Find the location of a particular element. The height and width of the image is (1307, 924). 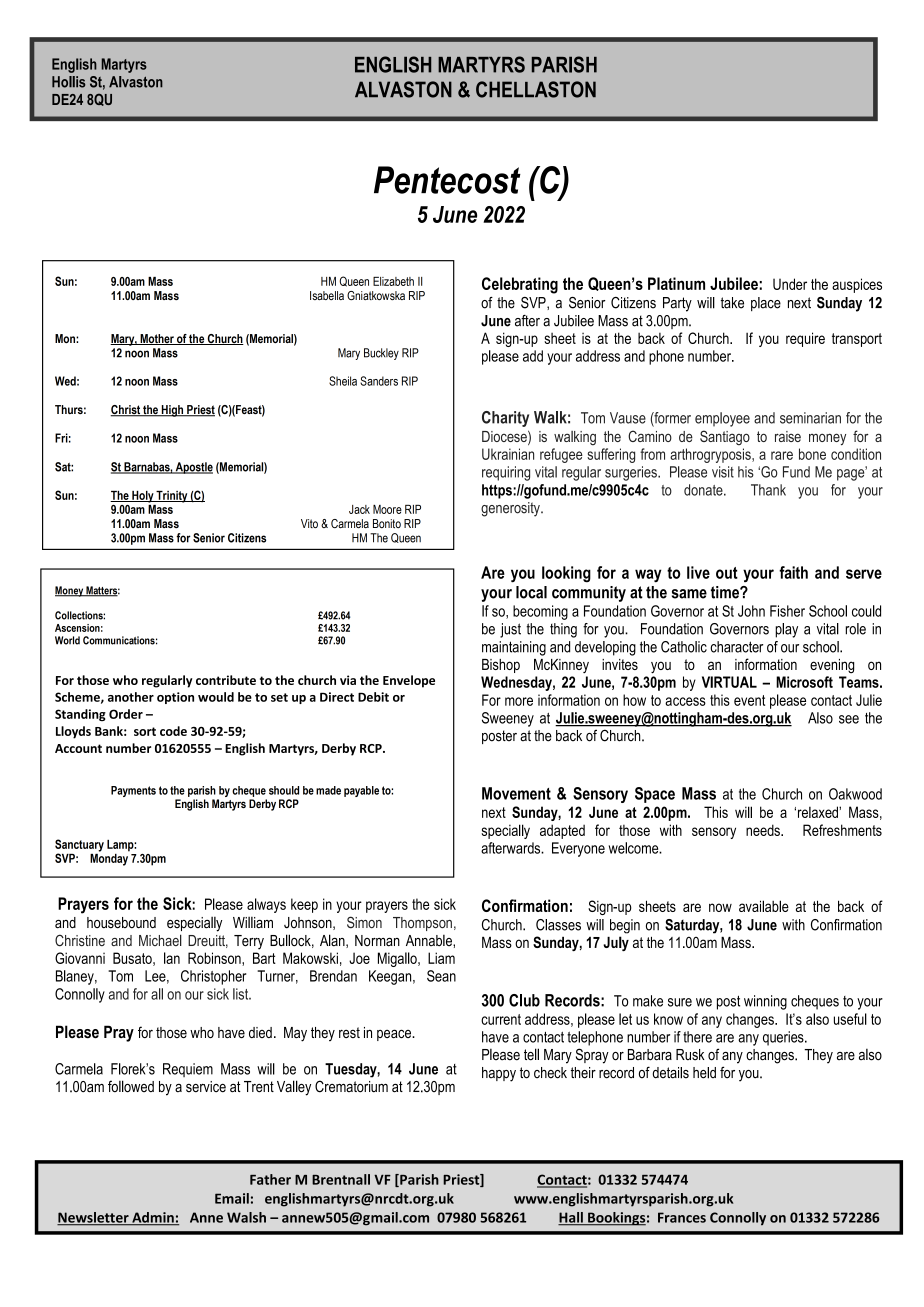

Admin is located at coordinates (153, 1218).
